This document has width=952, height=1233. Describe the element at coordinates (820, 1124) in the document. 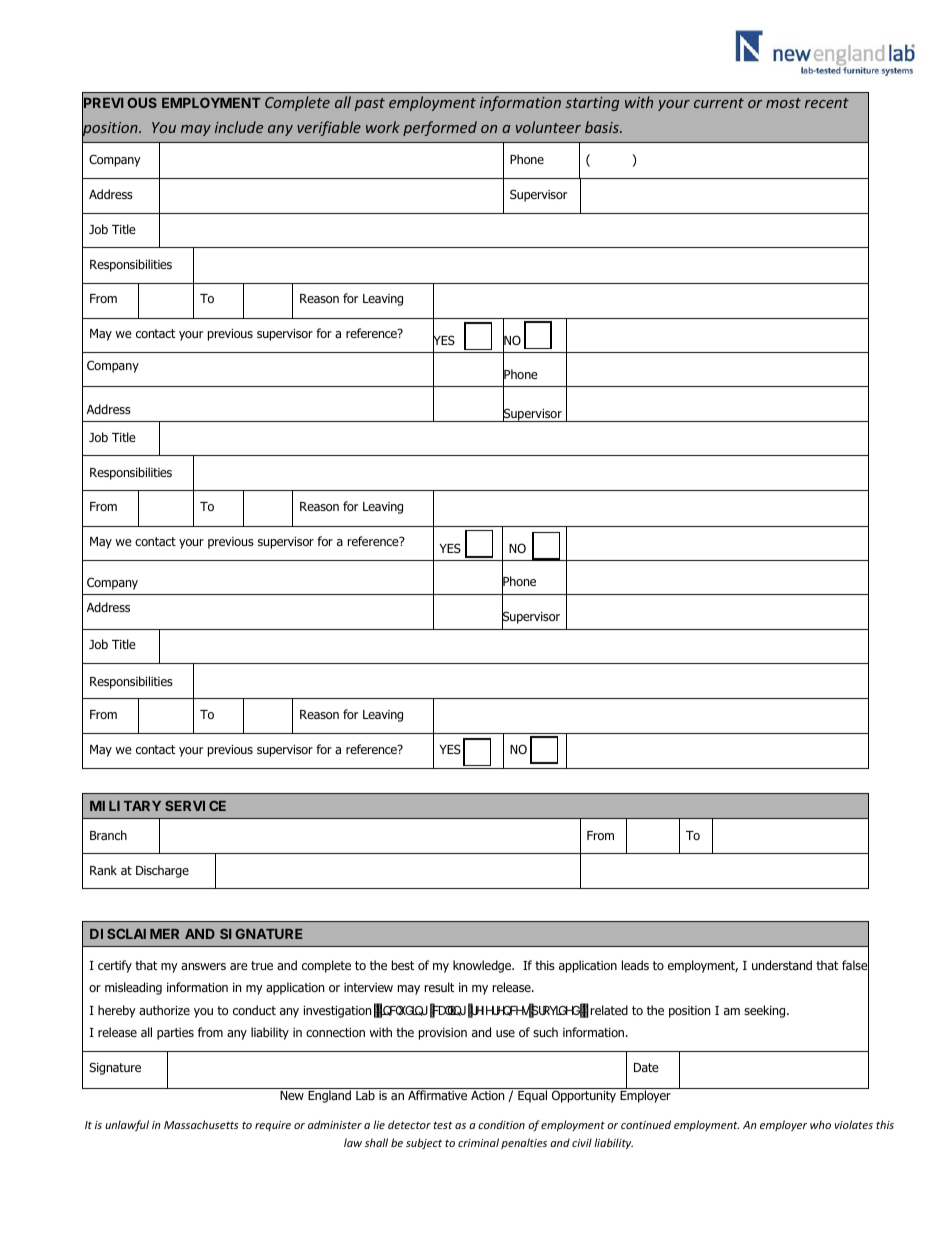

I see `who` at that location.
